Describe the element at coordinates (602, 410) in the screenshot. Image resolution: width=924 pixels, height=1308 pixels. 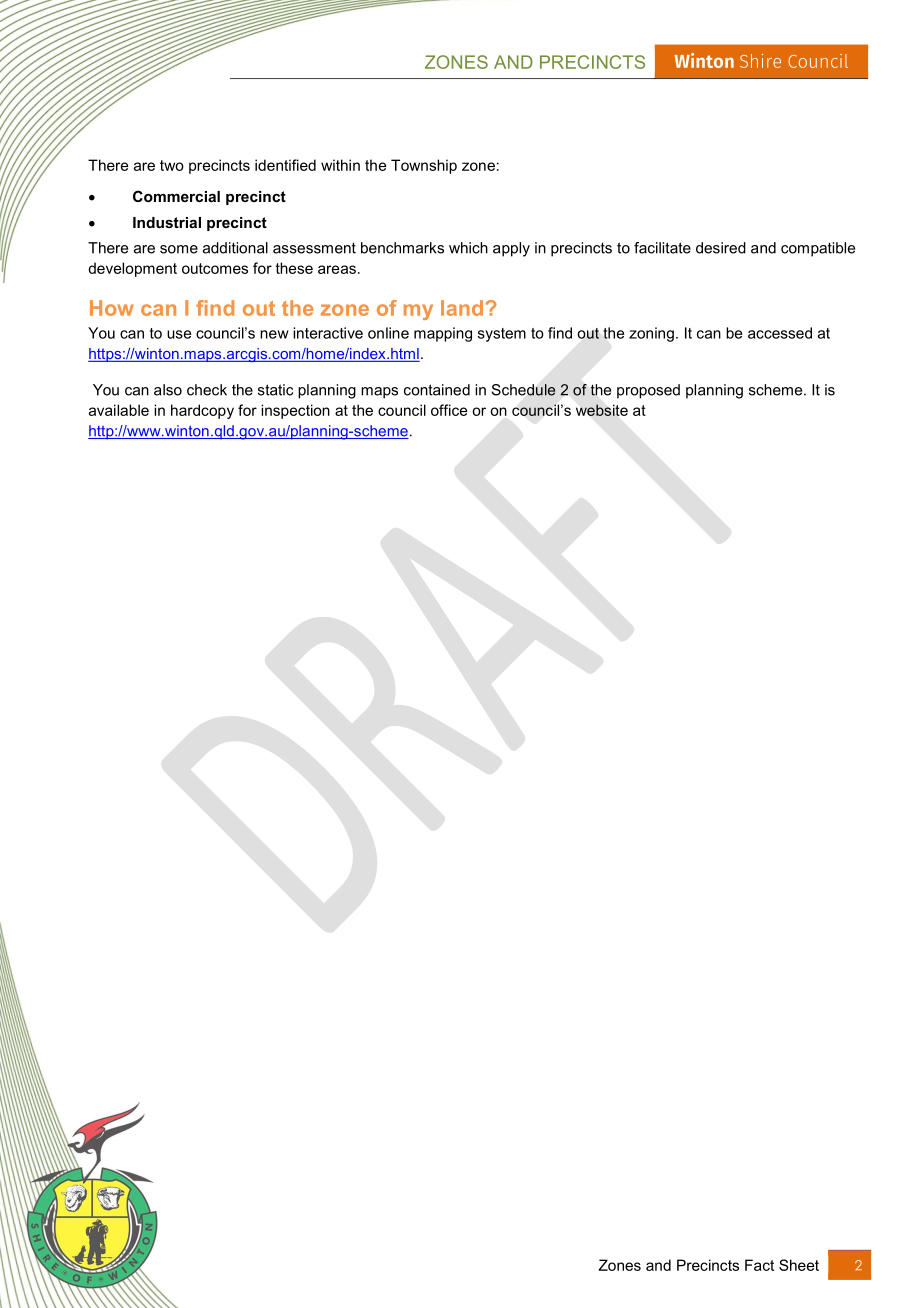
I see `website` at that location.
